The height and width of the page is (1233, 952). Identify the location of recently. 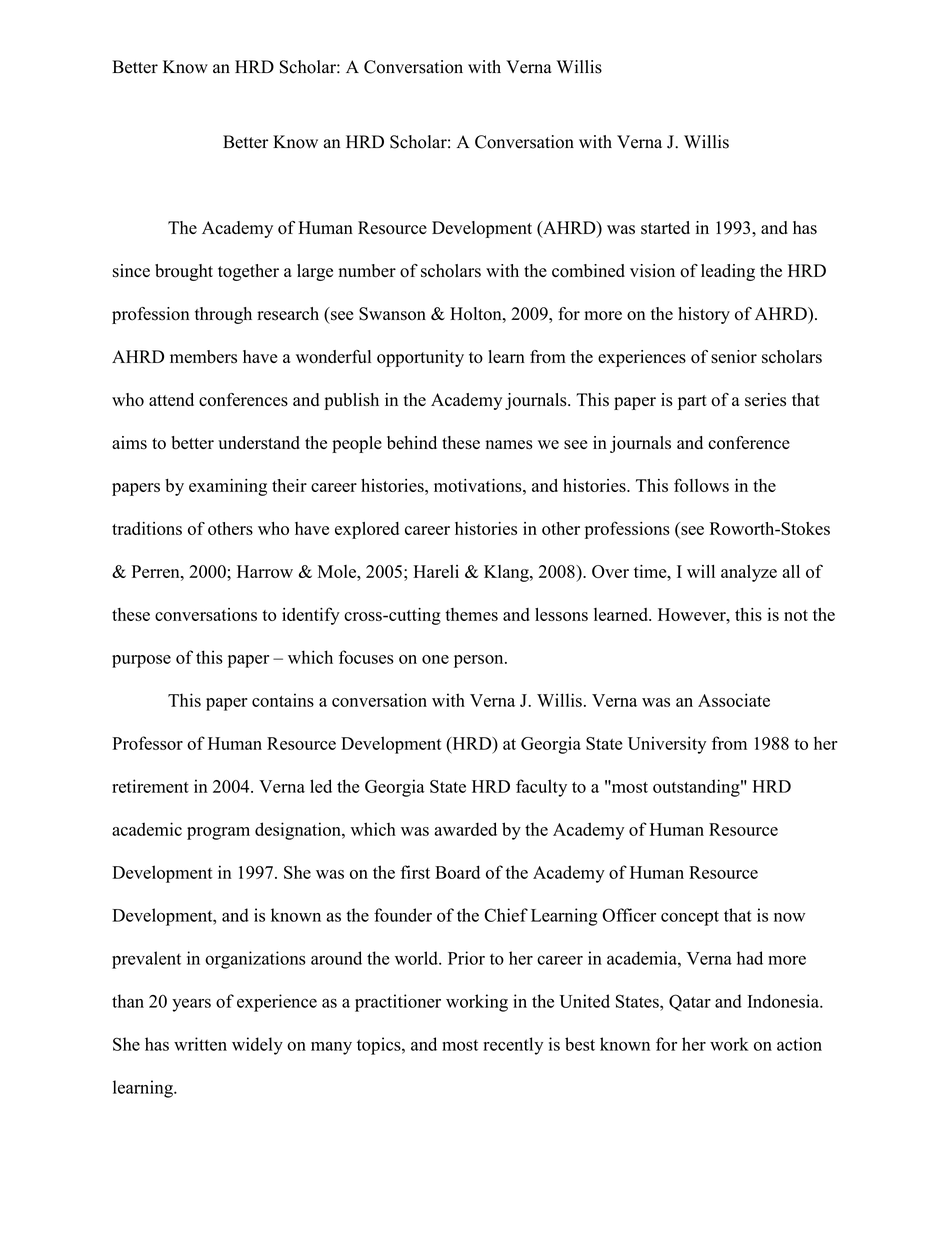
(513, 1046).
